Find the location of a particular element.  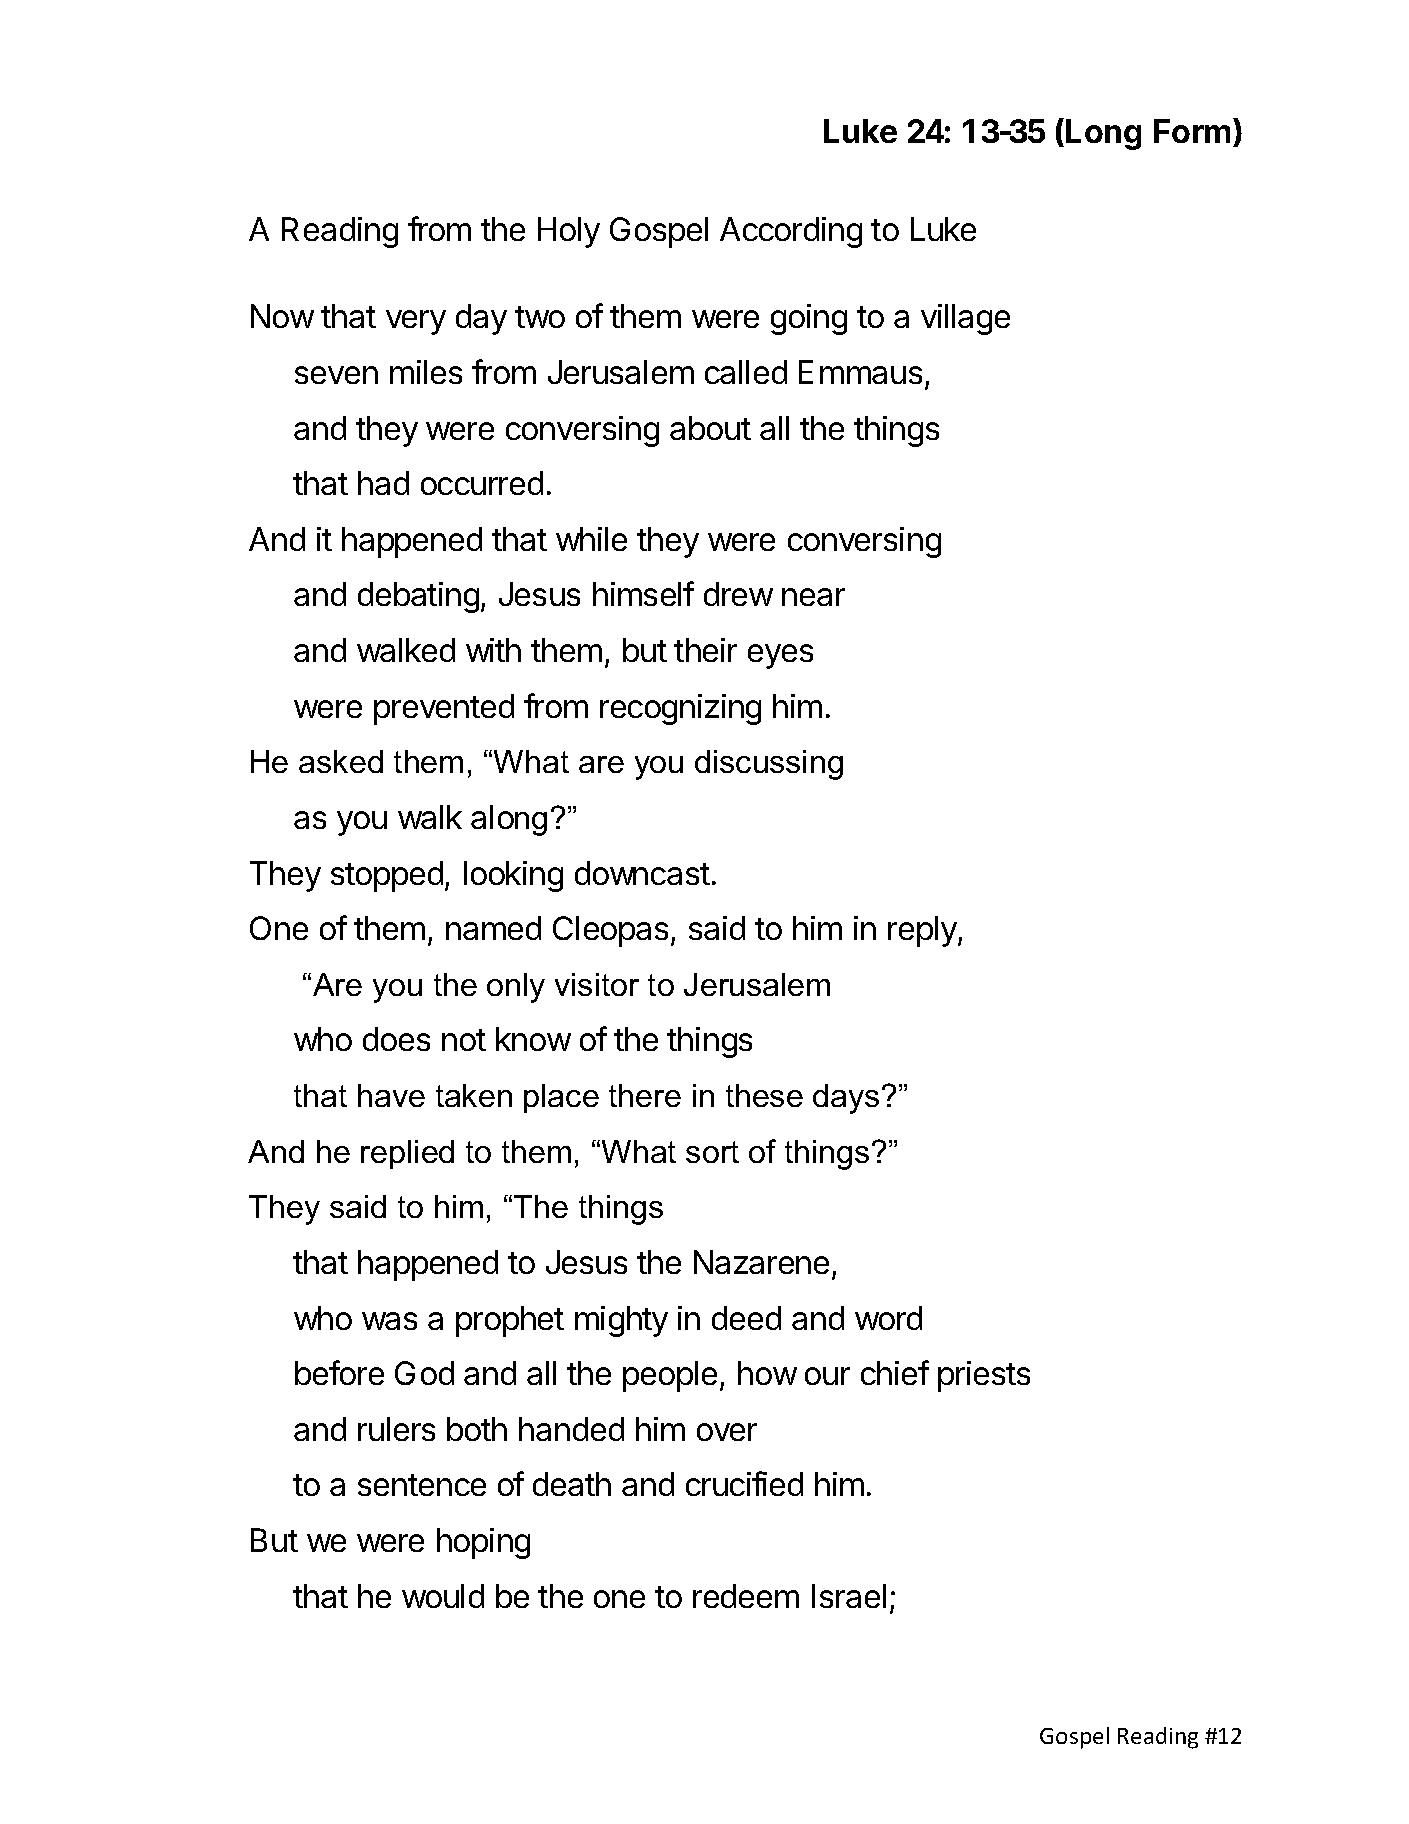

Holy is located at coordinates (569, 232).
